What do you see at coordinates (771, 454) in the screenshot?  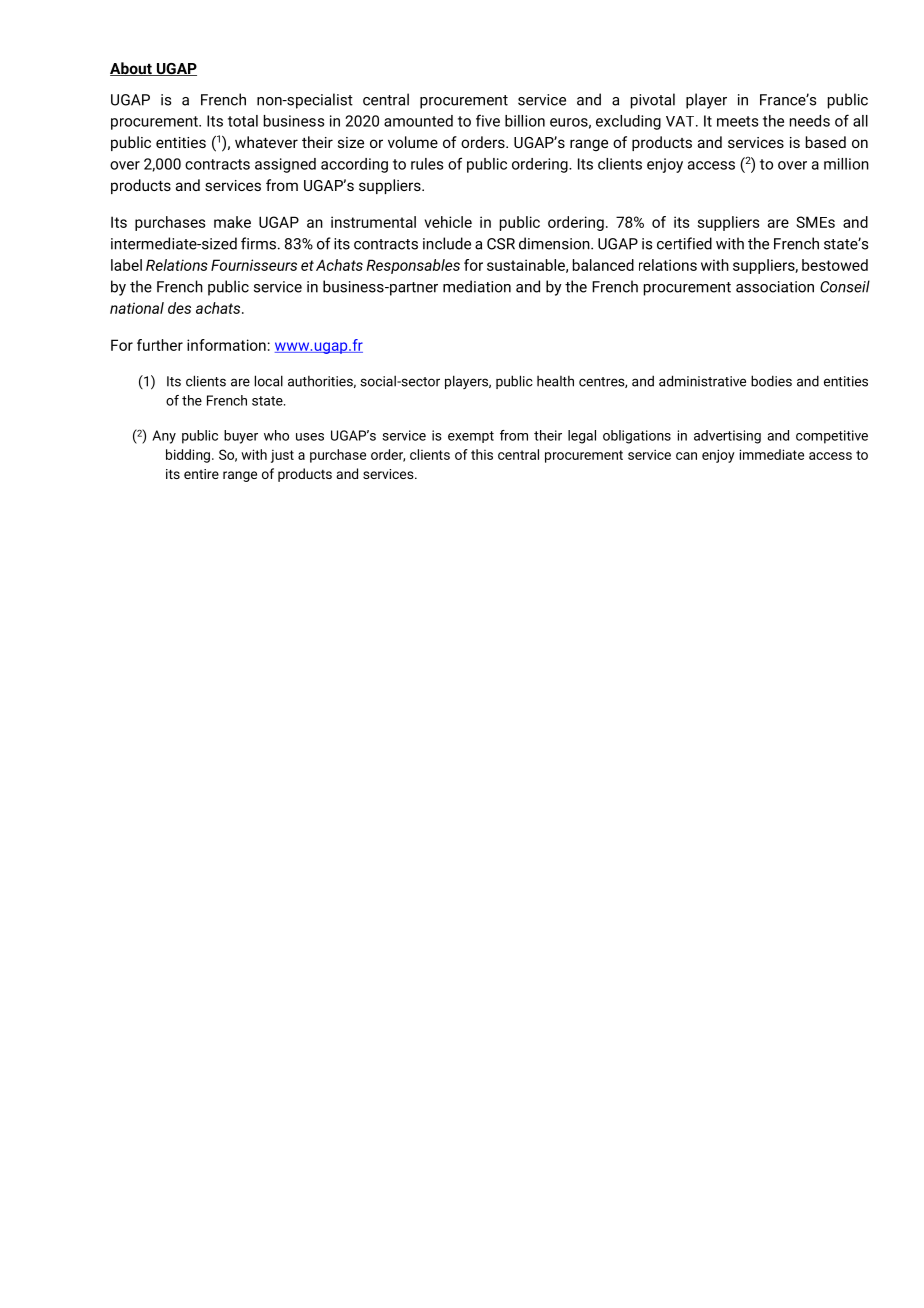 I see `immediate` at bounding box center [771, 454].
